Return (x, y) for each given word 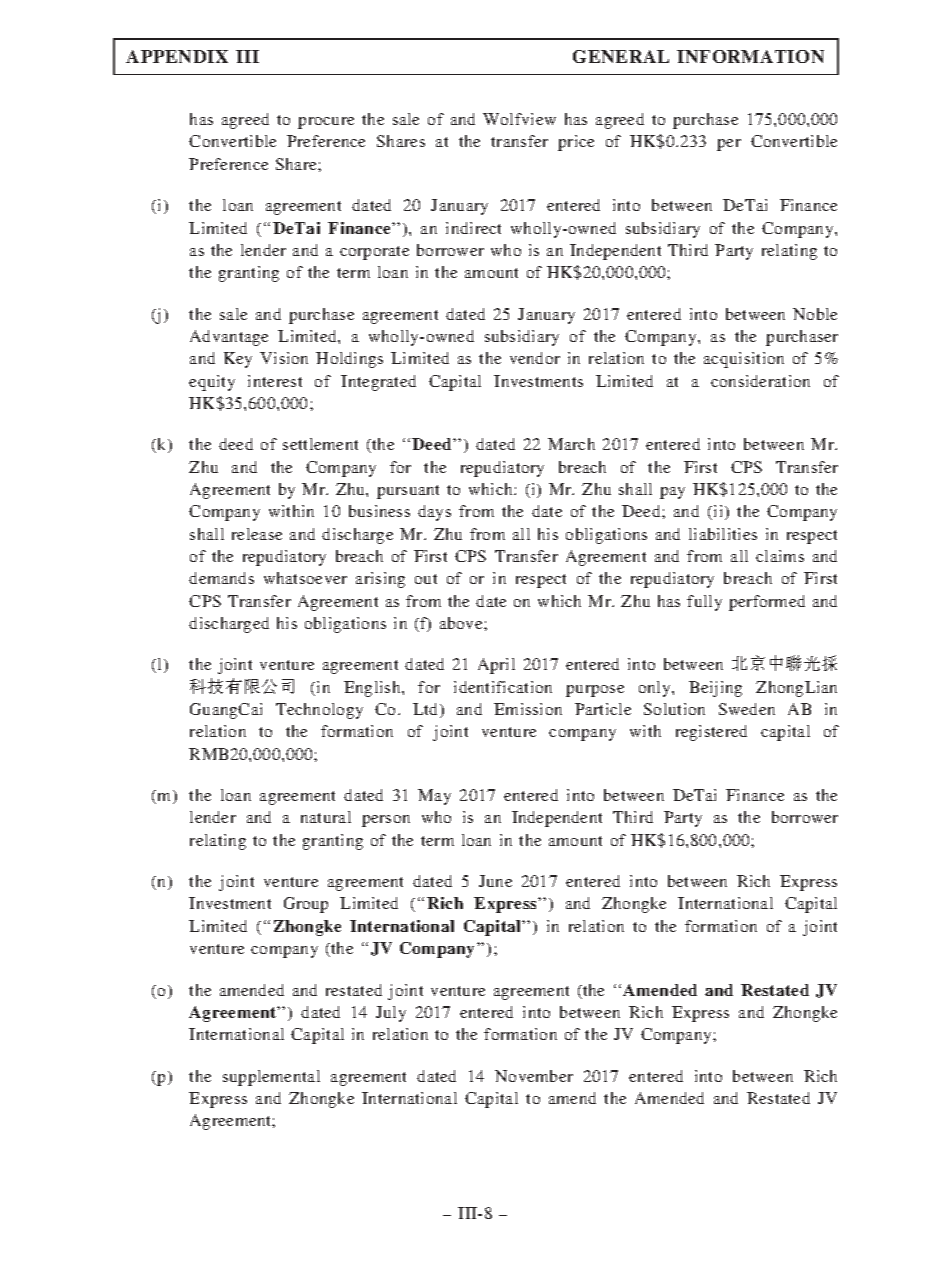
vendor (535, 358)
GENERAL (621, 56)
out (426, 579)
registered (711, 733)
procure (326, 123)
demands (221, 578)
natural (326, 817)
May (434, 797)
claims (780, 556)
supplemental (271, 1078)
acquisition (744, 360)
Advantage (229, 338)
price (576, 143)
